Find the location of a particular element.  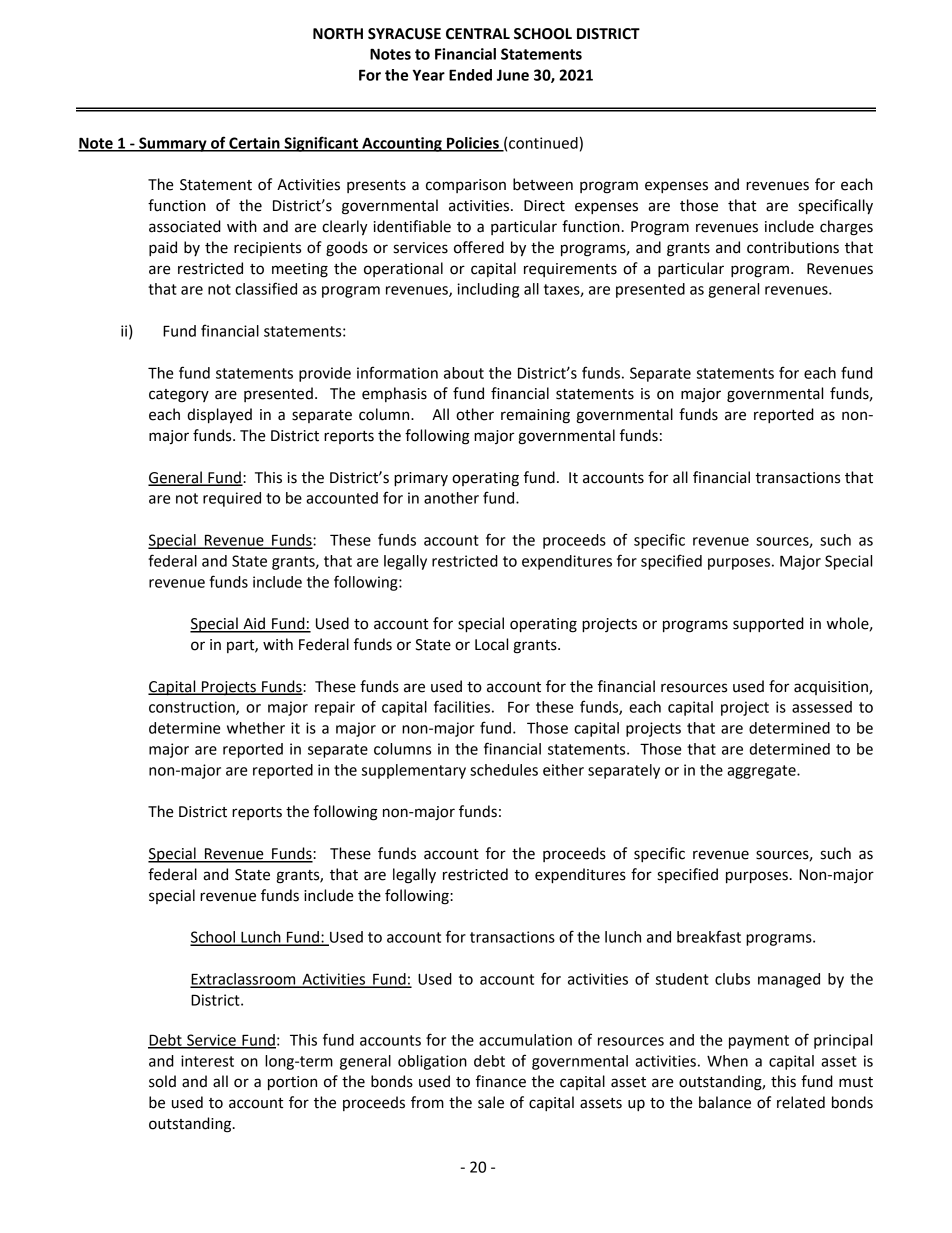

charges is located at coordinates (846, 228).
